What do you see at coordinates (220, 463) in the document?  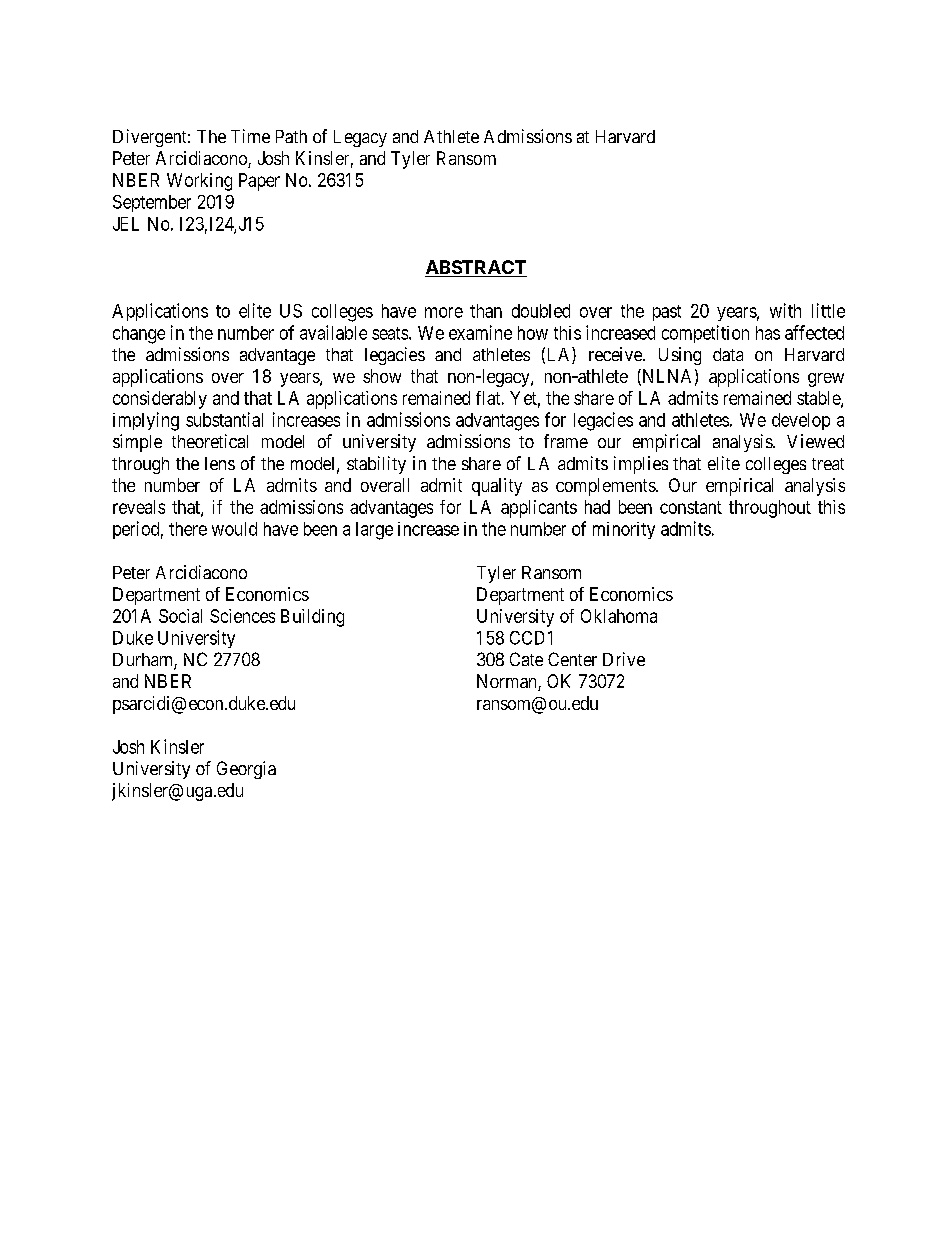 I see `lens` at bounding box center [220, 463].
